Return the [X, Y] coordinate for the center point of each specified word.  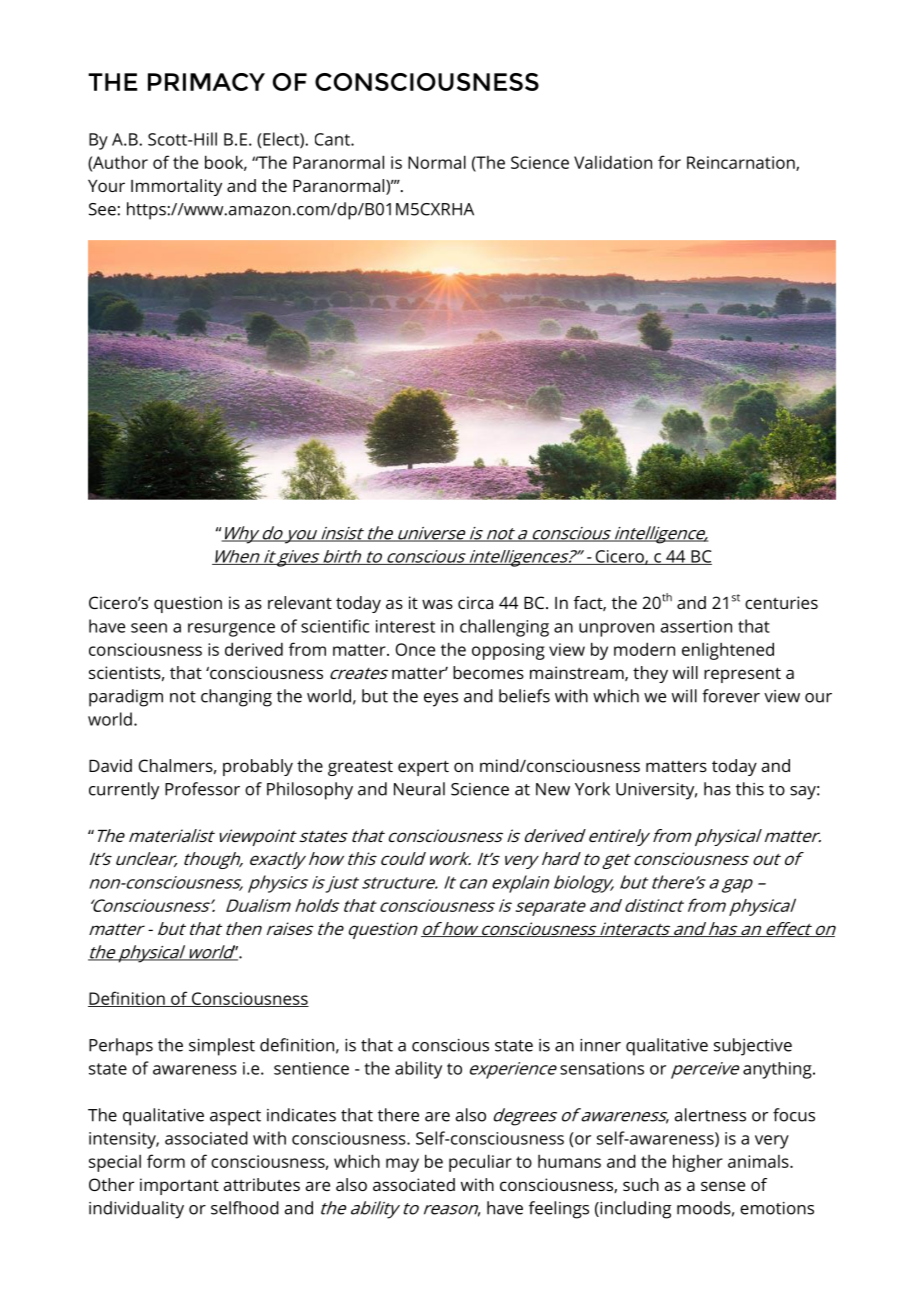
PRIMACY [206, 82]
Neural [419, 789]
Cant [333, 139]
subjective [753, 1047]
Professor [202, 789]
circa [475, 602]
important [179, 1186]
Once [415, 649]
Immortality [176, 187]
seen [149, 628]
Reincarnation [742, 163]
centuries [781, 602]
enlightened [728, 651]
